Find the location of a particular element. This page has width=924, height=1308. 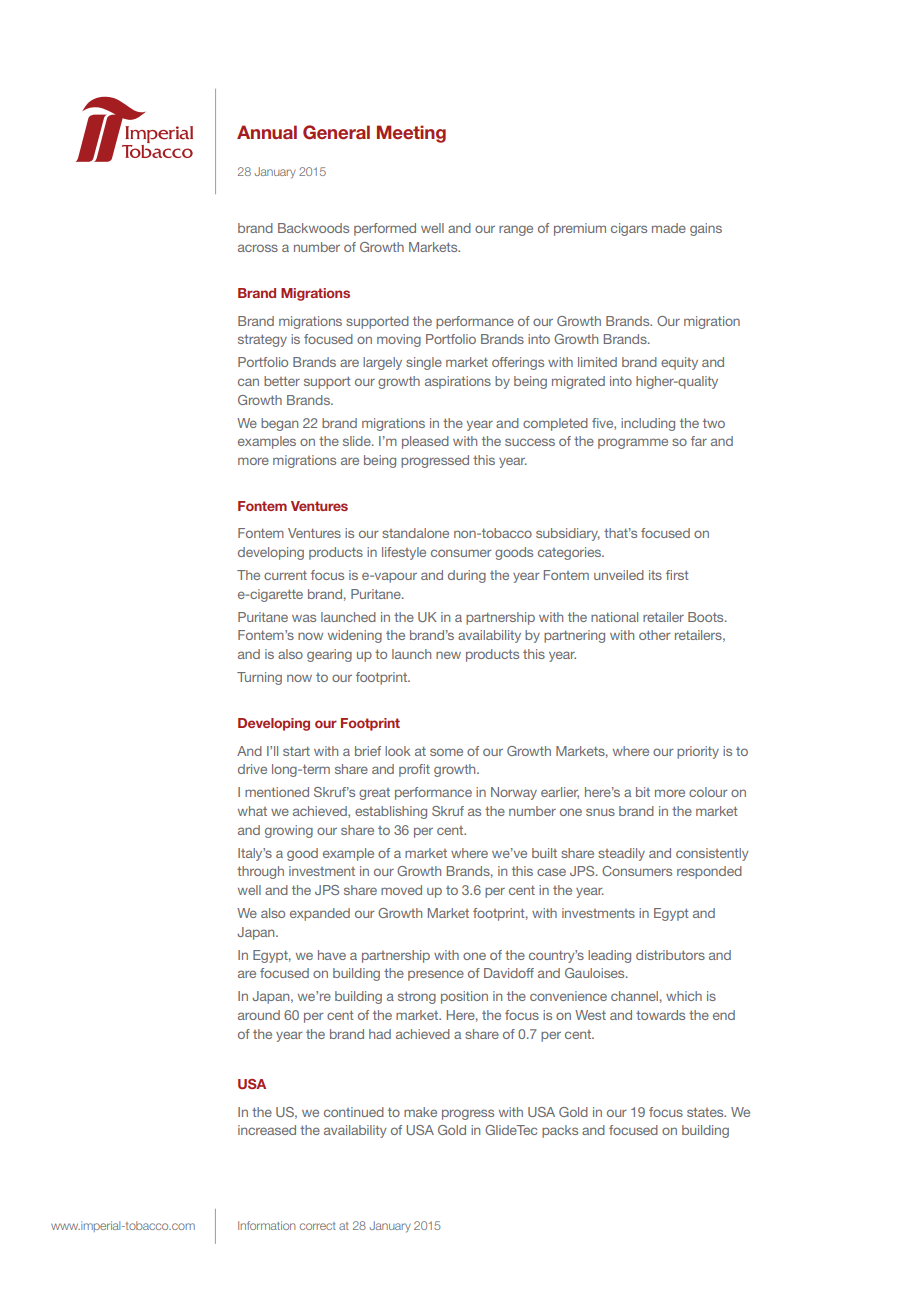

during is located at coordinates (467, 576).
